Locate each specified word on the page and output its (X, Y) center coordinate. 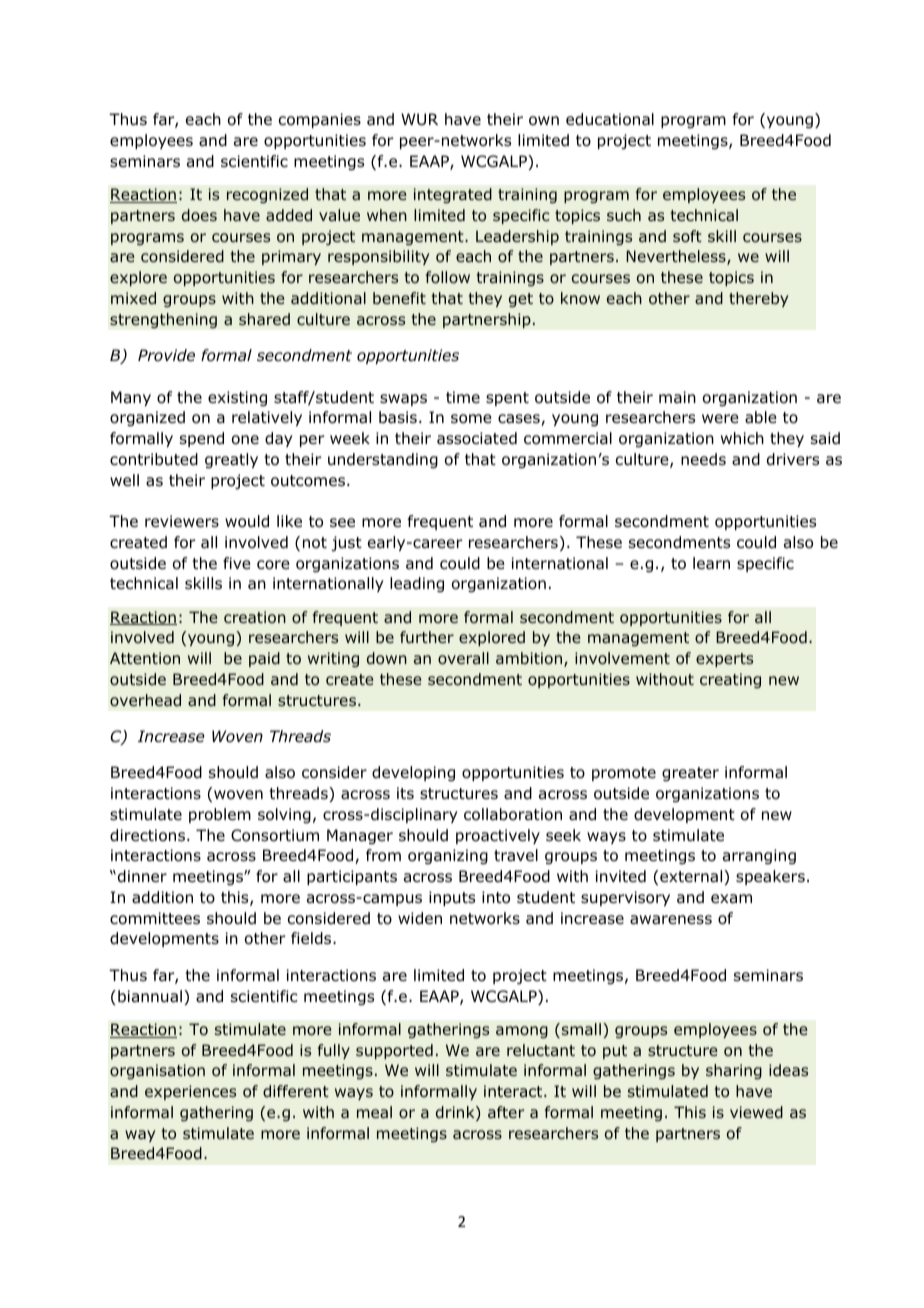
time (463, 397)
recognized (267, 195)
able (761, 417)
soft (687, 236)
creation (255, 617)
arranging (759, 857)
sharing (734, 1071)
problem (220, 815)
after (506, 1112)
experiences (190, 1092)
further (427, 637)
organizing (448, 857)
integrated (453, 195)
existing (237, 398)
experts (724, 660)
